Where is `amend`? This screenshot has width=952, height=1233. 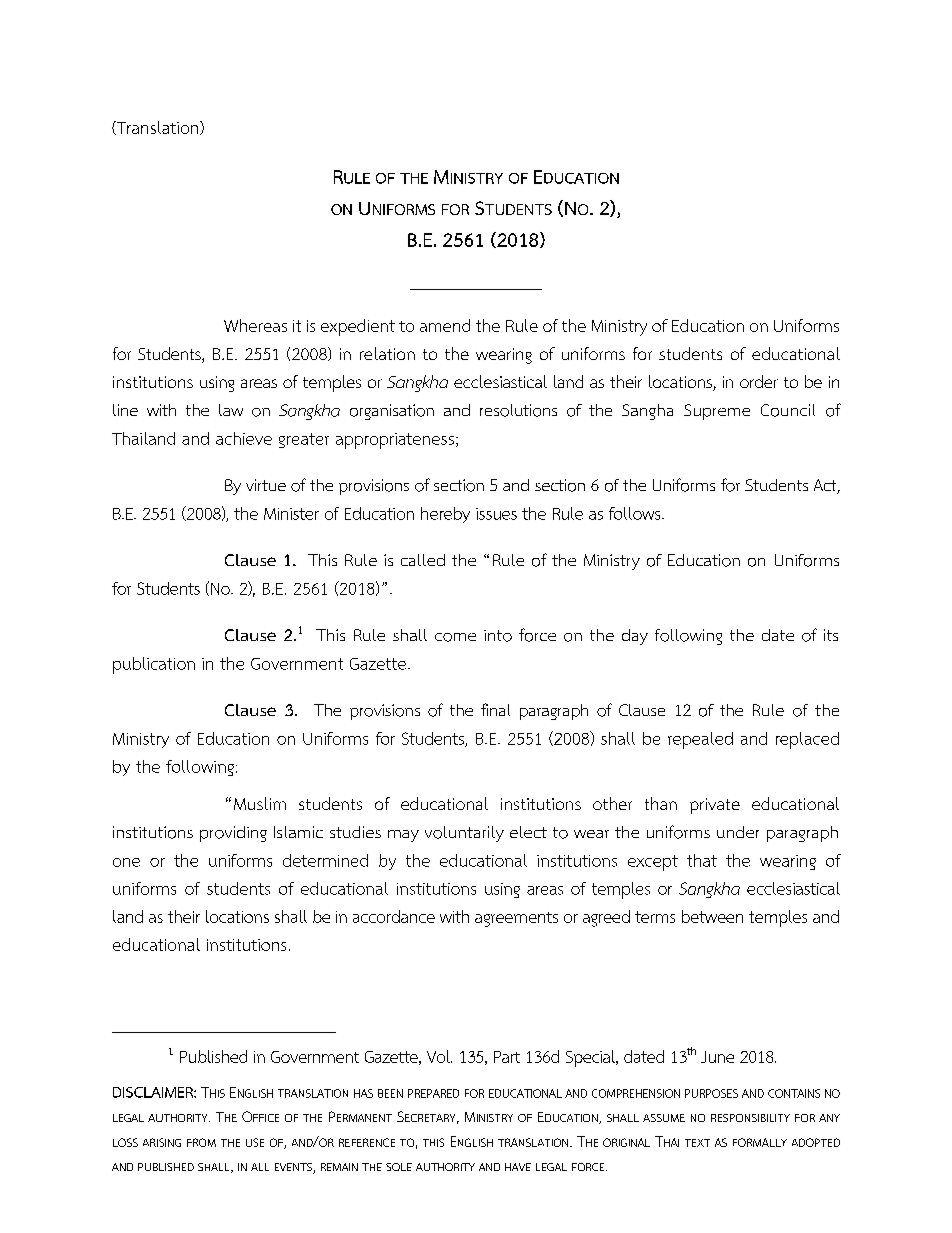
amend is located at coordinates (445, 325).
